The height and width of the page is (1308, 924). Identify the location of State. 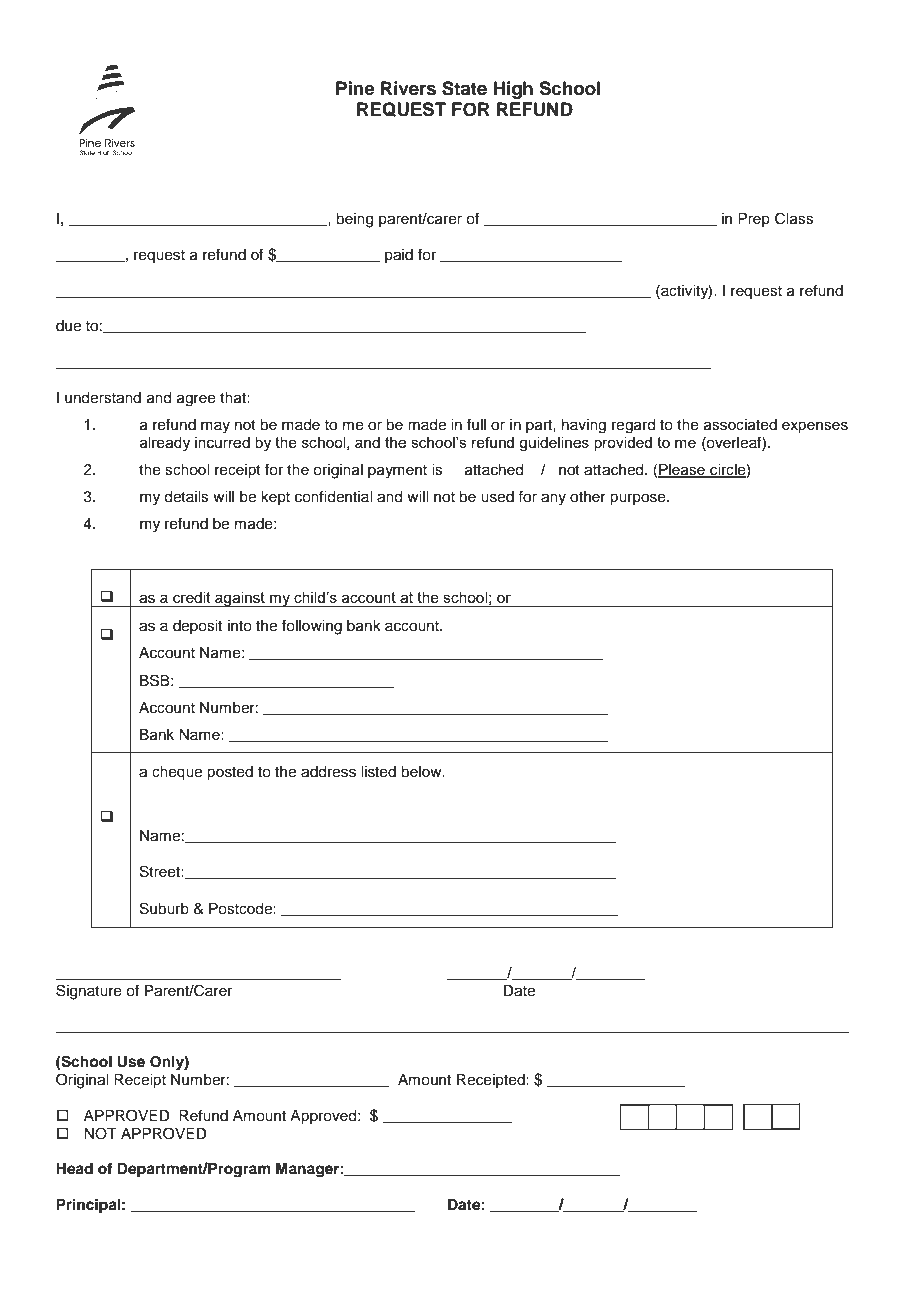
(464, 88).
